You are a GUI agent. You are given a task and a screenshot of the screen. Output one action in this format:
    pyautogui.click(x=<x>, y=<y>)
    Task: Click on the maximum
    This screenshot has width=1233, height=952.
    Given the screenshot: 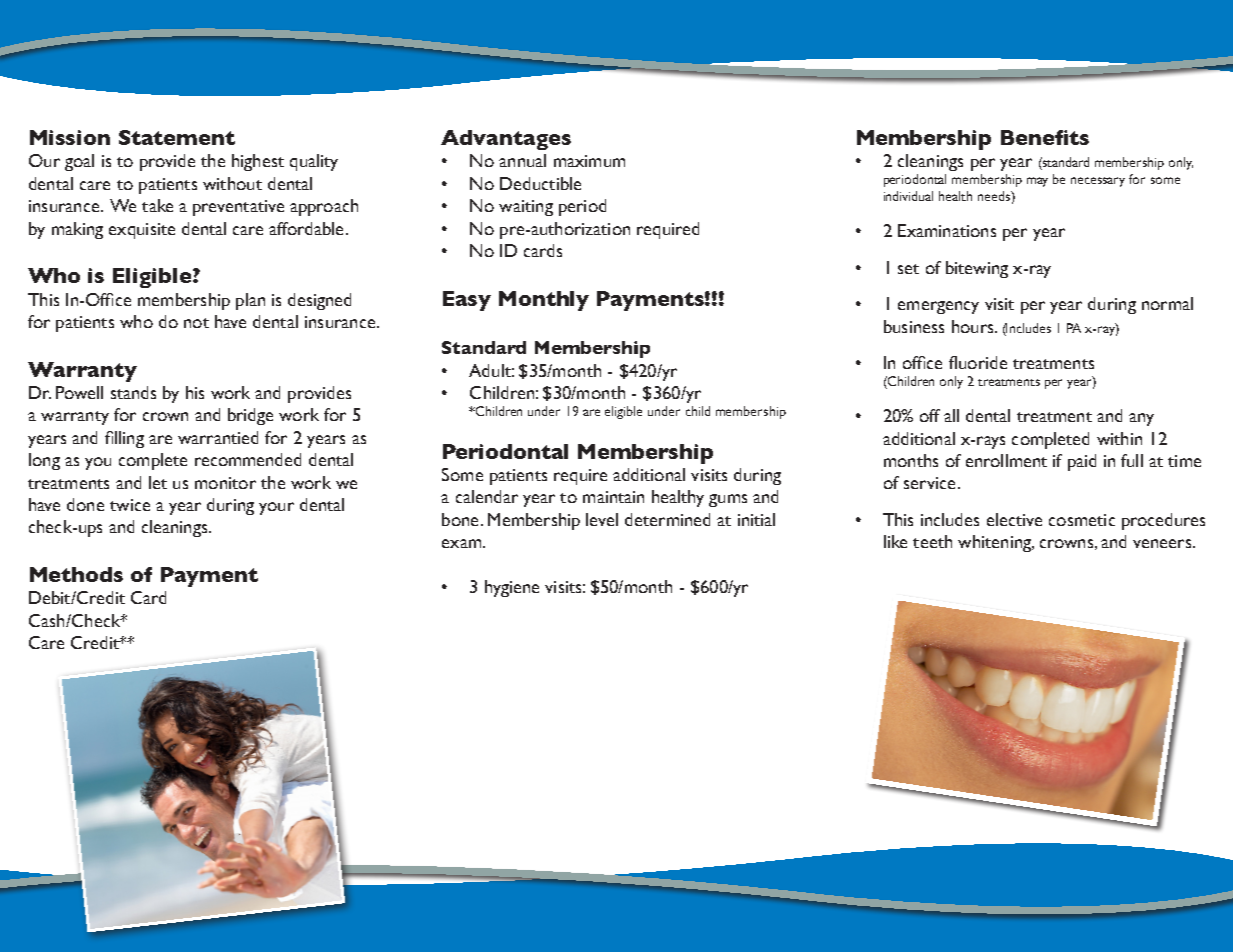 What is the action you would take?
    pyautogui.click(x=589, y=161)
